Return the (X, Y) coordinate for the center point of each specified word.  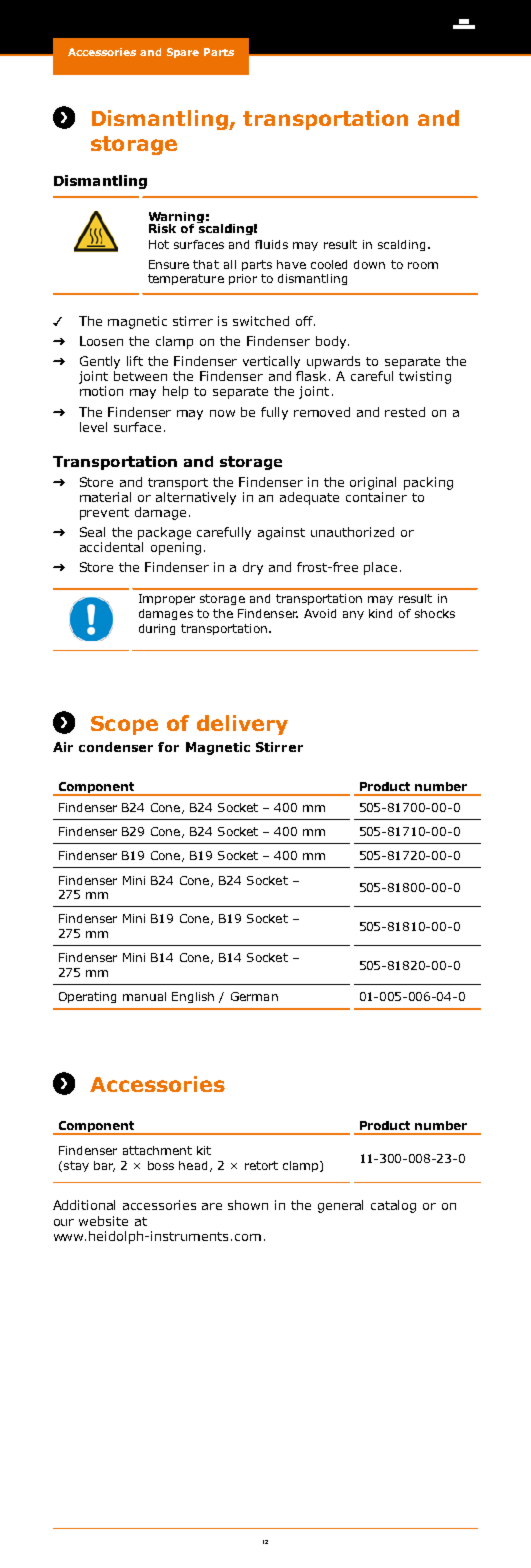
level (93, 427)
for (168, 747)
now (222, 413)
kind (380, 613)
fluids (271, 244)
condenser (116, 747)
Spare (183, 53)
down (369, 264)
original (373, 483)
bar (104, 1166)
